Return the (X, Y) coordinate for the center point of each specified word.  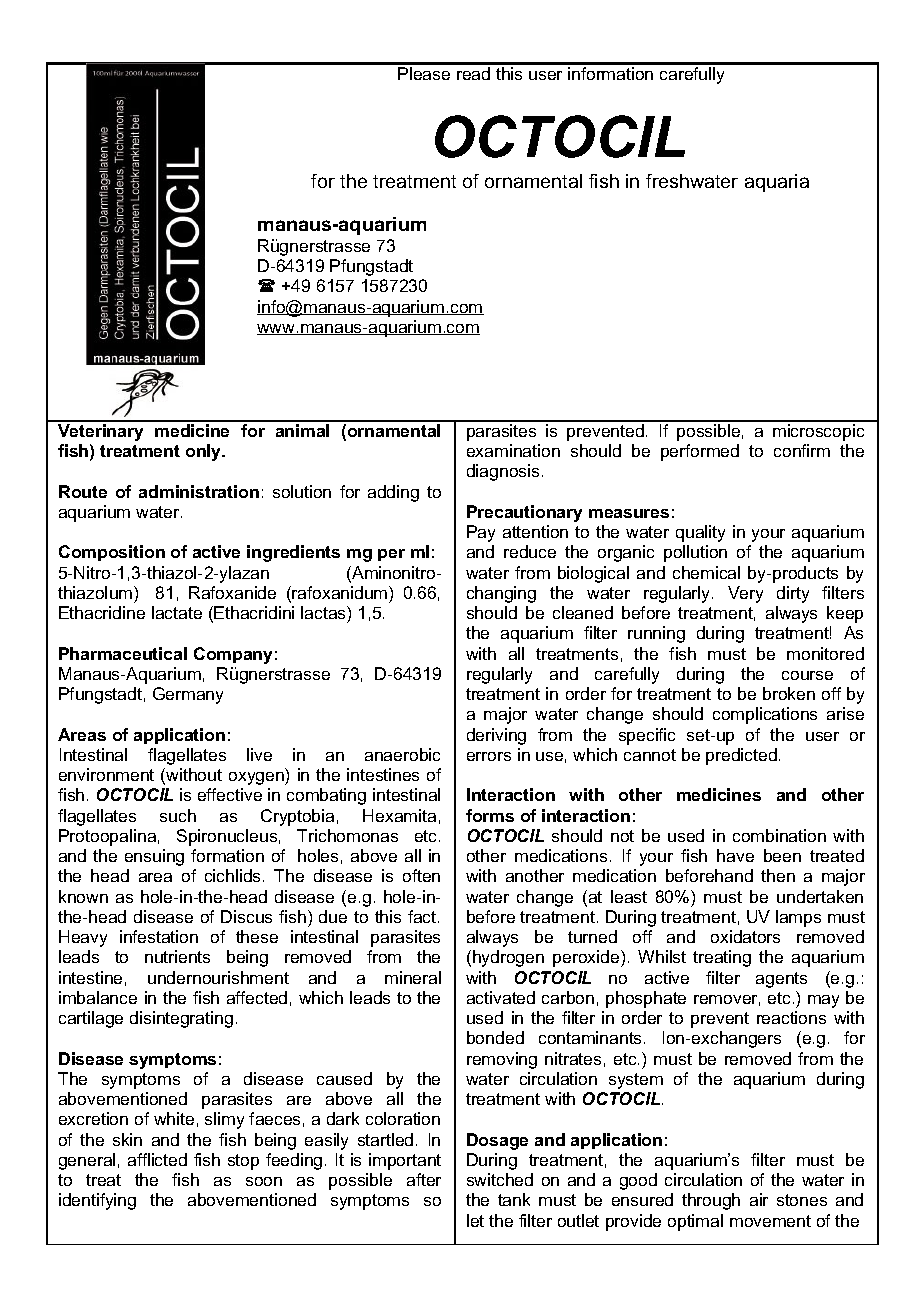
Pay (481, 533)
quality (700, 533)
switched (500, 1179)
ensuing (154, 857)
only (205, 452)
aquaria (777, 183)
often (421, 875)
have (735, 855)
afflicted (157, 1159)
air (759, 1199)
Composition (112, 553)
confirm (802, 450)
